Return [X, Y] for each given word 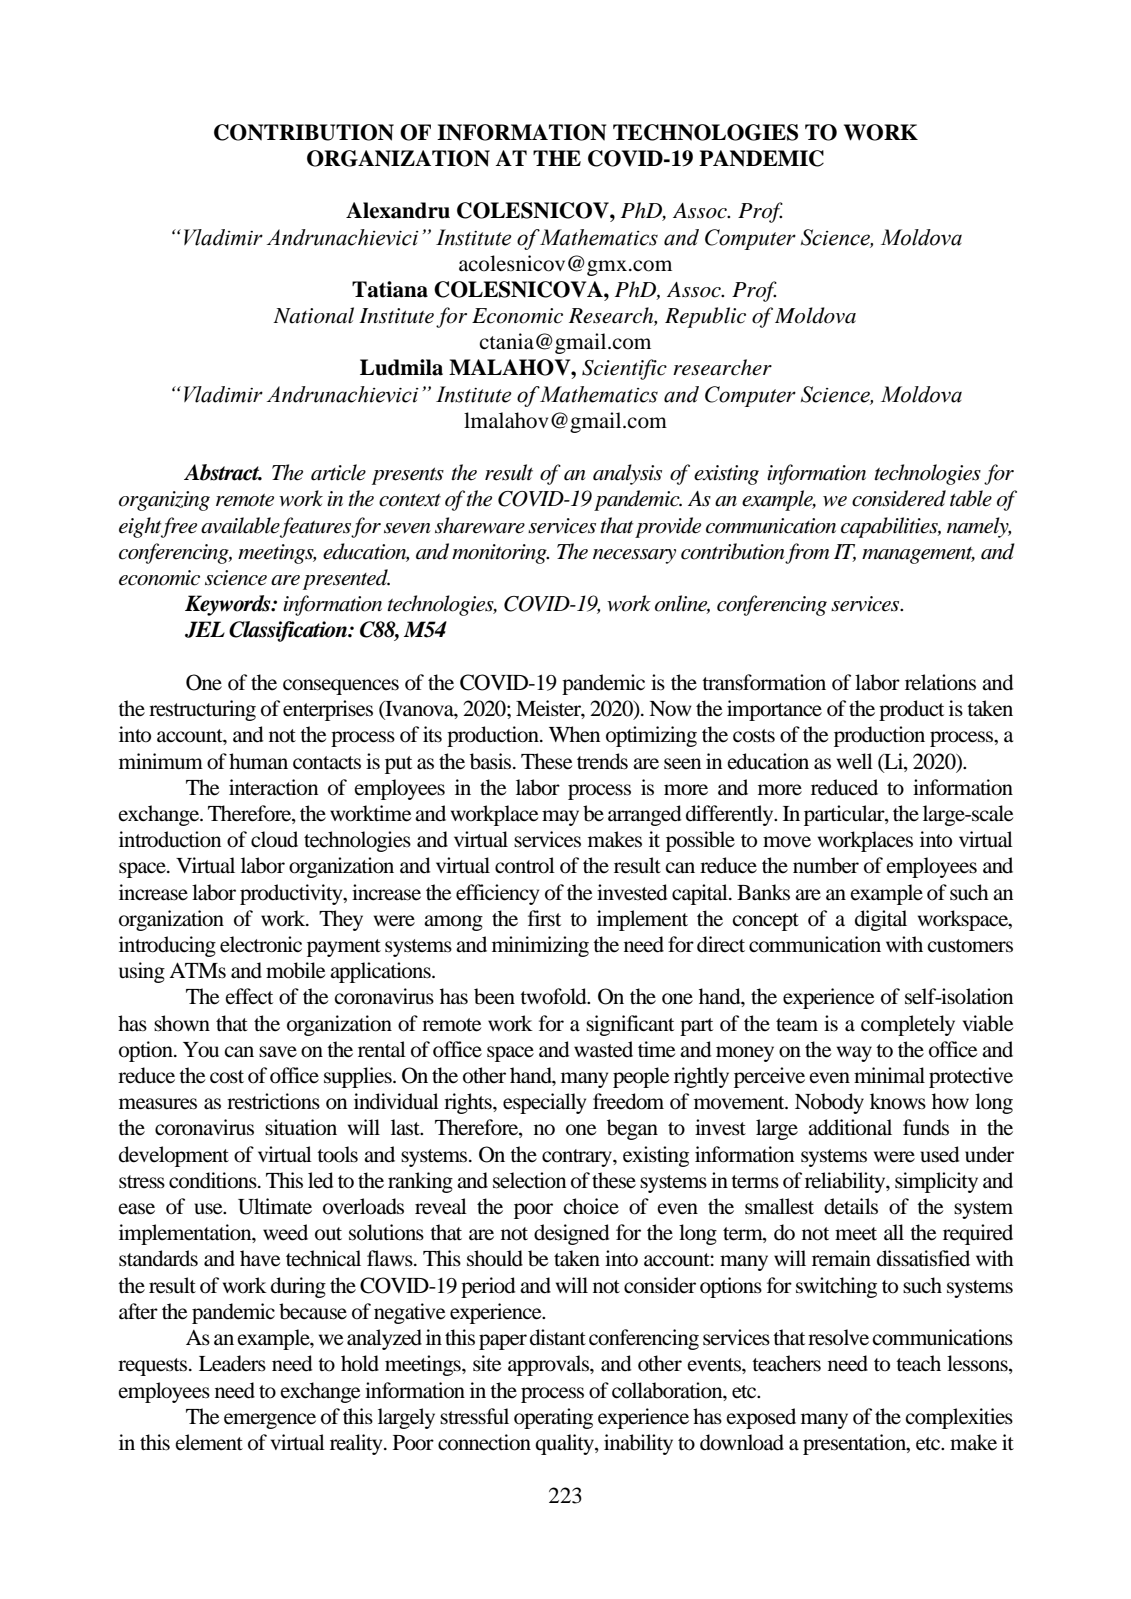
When [574, 734]
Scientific [624, 369]
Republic [705, 317]
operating [553, 1418]
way [854, 1054]
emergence [270, 1421]
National [313, 315]
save [278, 1052]
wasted [603, 1049]
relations [940, 682]
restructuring [202, 710]
